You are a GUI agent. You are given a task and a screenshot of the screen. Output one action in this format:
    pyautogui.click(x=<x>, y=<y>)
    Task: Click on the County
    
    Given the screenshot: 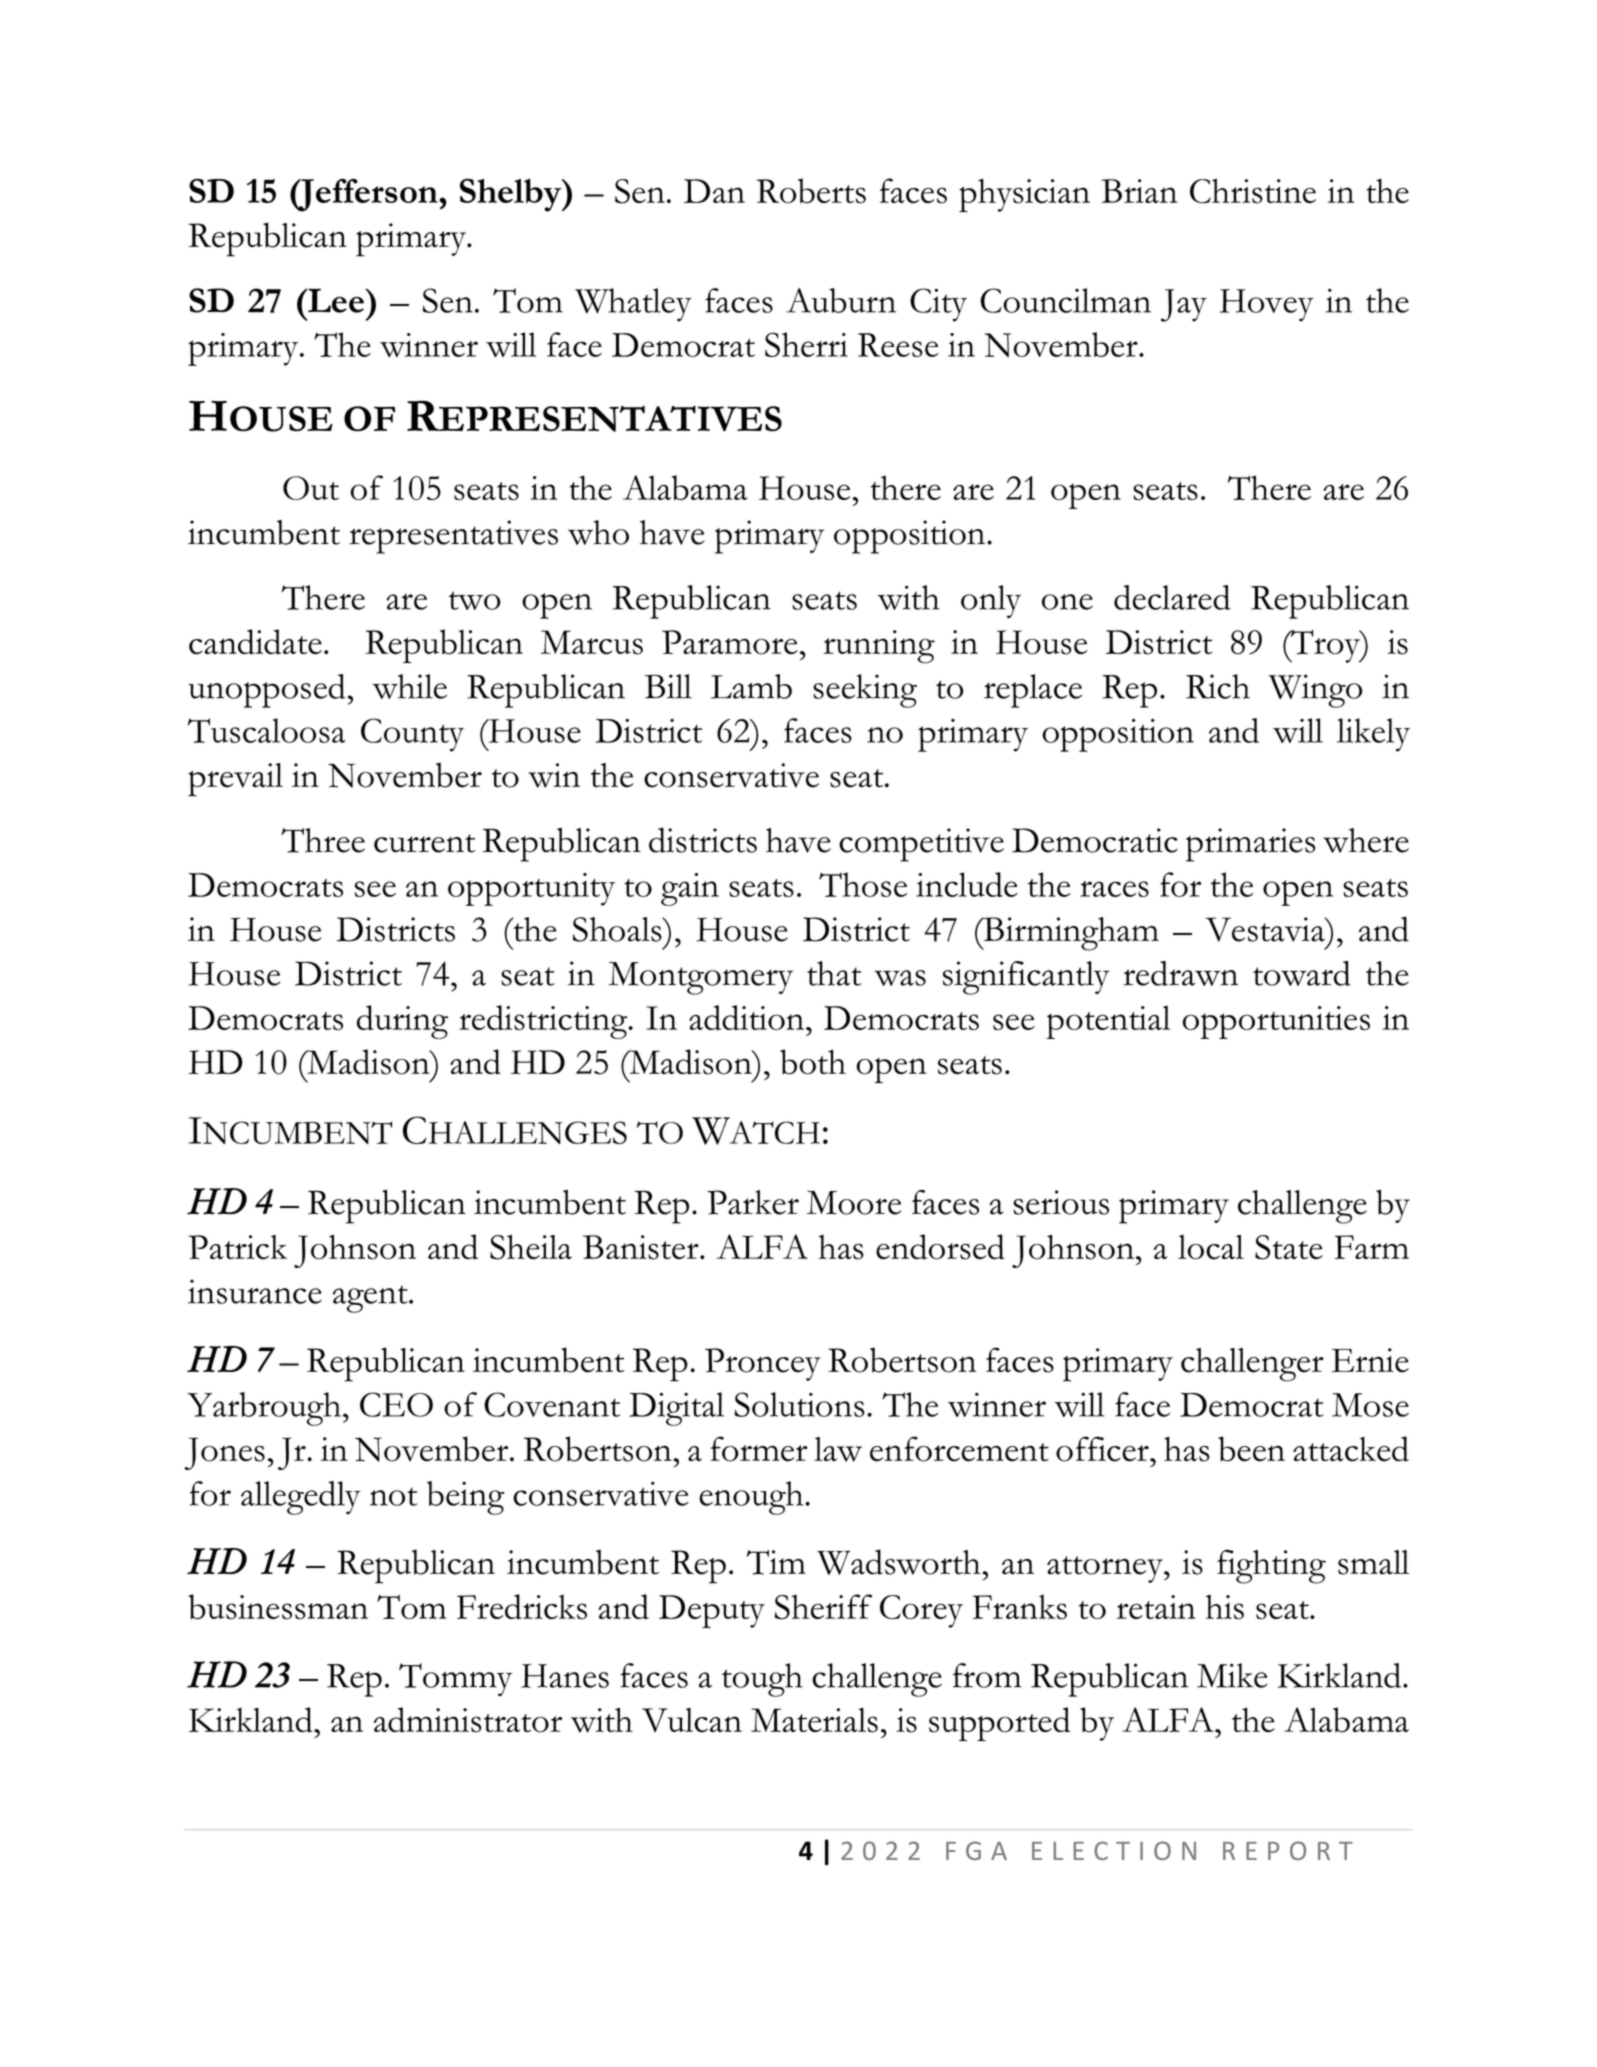 What is the action you would take?
    pyautogui.click(x=412, y=735)
